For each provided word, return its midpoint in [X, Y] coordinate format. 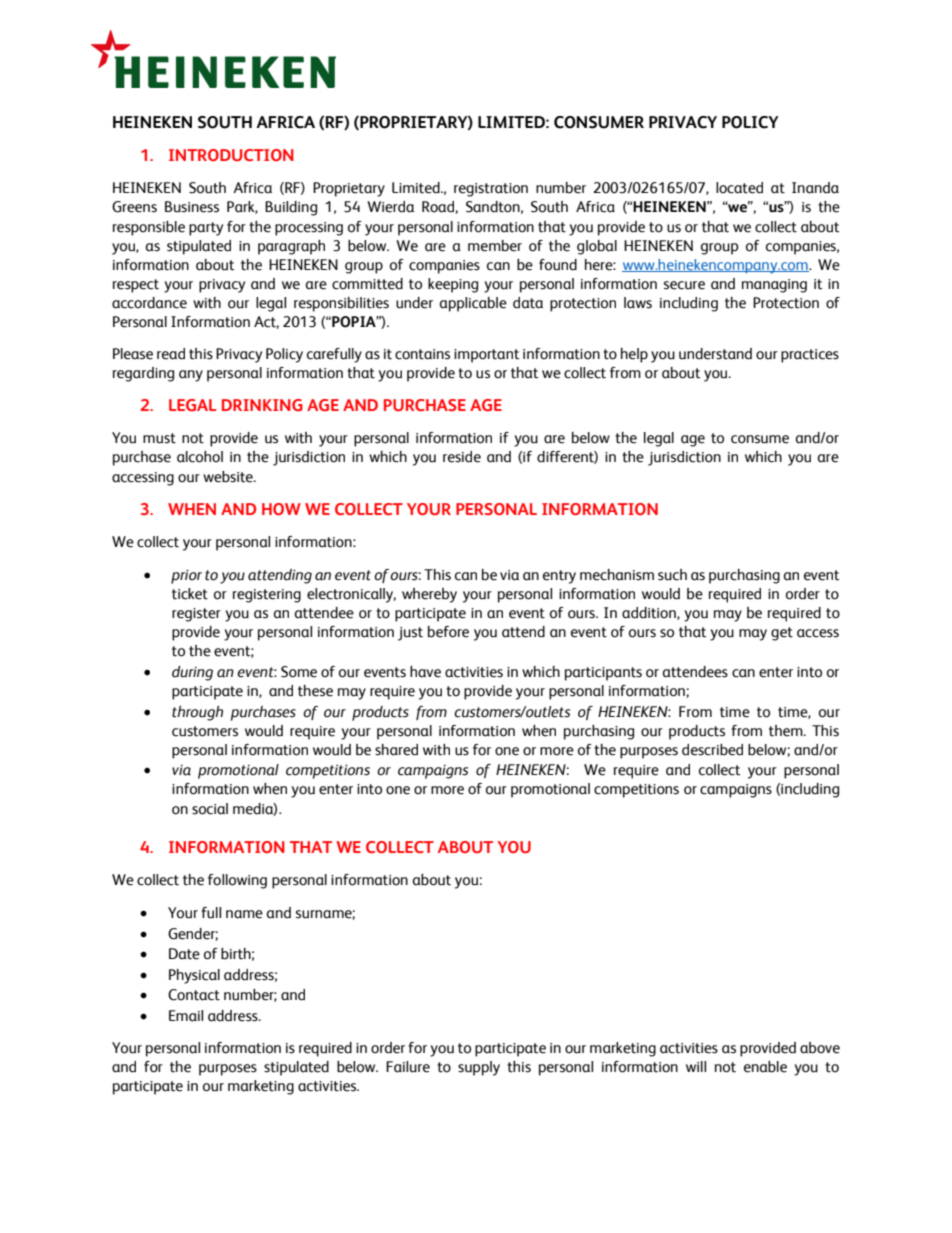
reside [462, 457]
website [229, 477]
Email [186, 1016]
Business [192, 207]
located [739, 188]
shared [396, 750]
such [672, 575]
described [712, 750]
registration [491, 190]
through [197, 713]
